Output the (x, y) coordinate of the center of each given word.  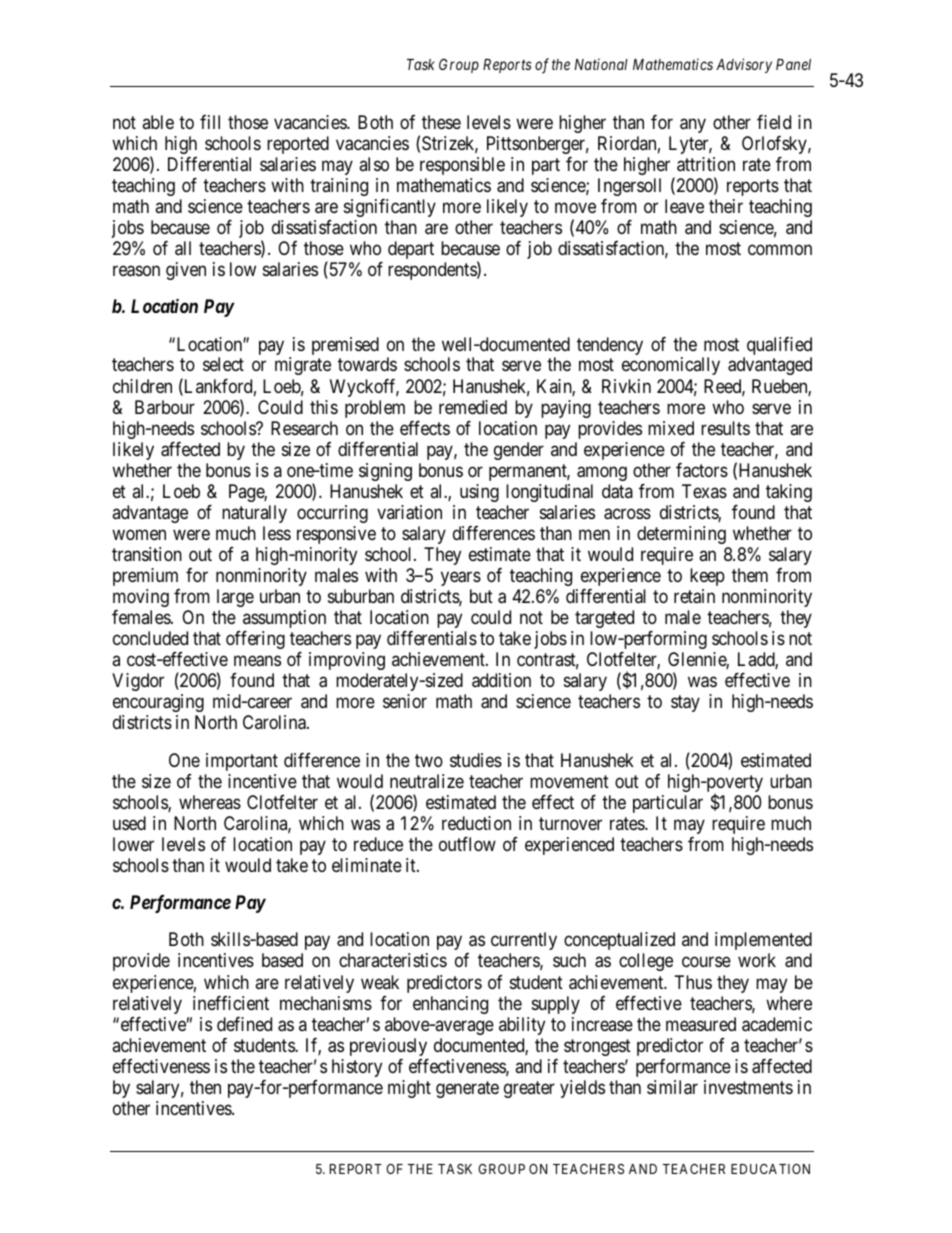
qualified (778, 347)
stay (685, 703)
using (479, 493)
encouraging (158, 703)
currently (524, 943)
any (693, 125)
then (205, 1087)
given (186, 271)
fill (210, 122)
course (706, 962)
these (441, 122)
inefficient (231, 1003)
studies (476, 760)
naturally (254, 514)
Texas (704, 491)
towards (367, 364)
